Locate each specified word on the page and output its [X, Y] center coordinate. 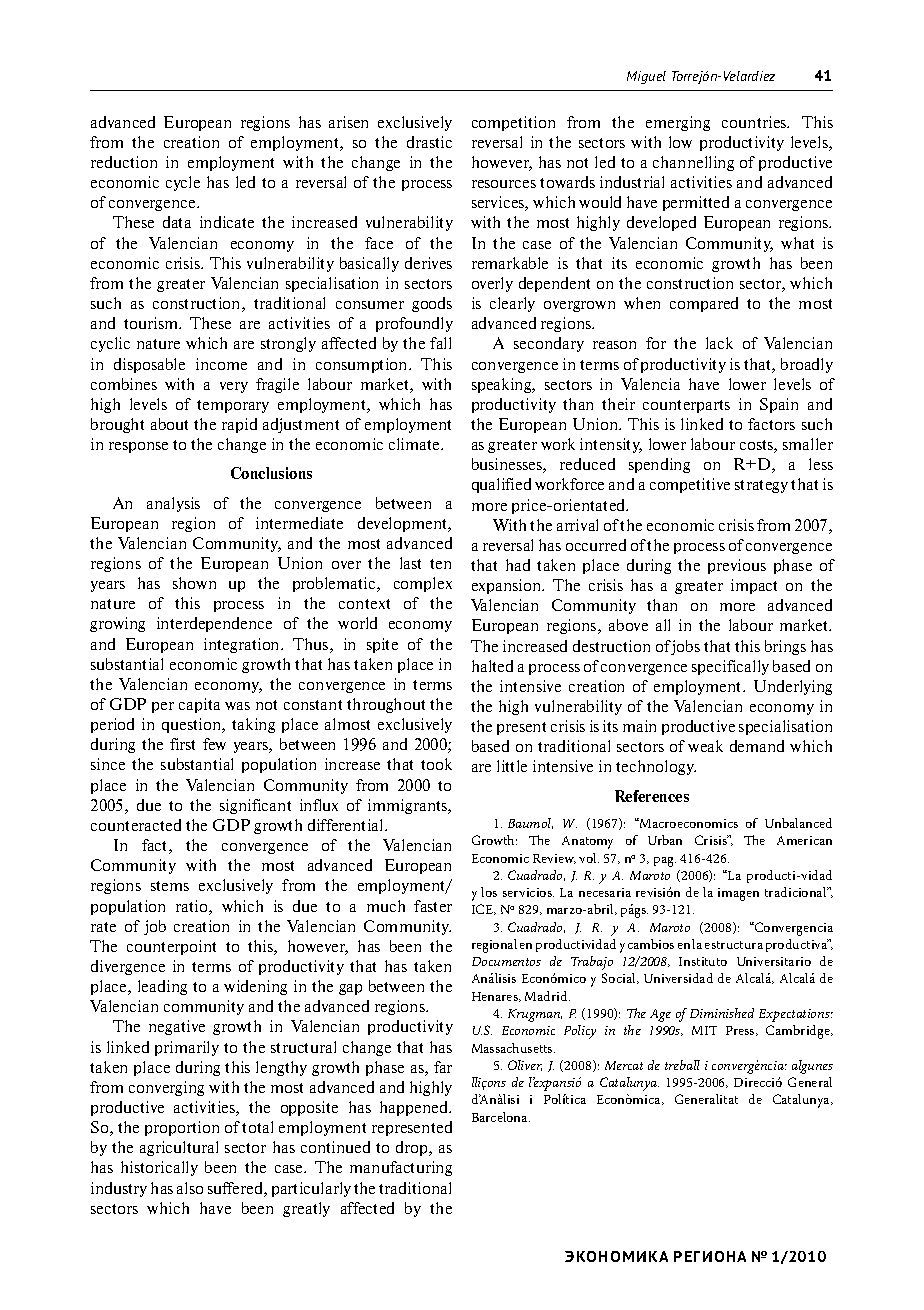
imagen [738, 894]
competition [513, 123]
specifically [730, 667]
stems [170, 886]
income [221, 364]
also [190, 1188]
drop [413, 1148]
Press [741, 1031]
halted [492, 666]
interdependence [214, 624]
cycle [183, 183]
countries [755, 122]
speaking [503, 385]
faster [433, 906]
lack [719, 343]
